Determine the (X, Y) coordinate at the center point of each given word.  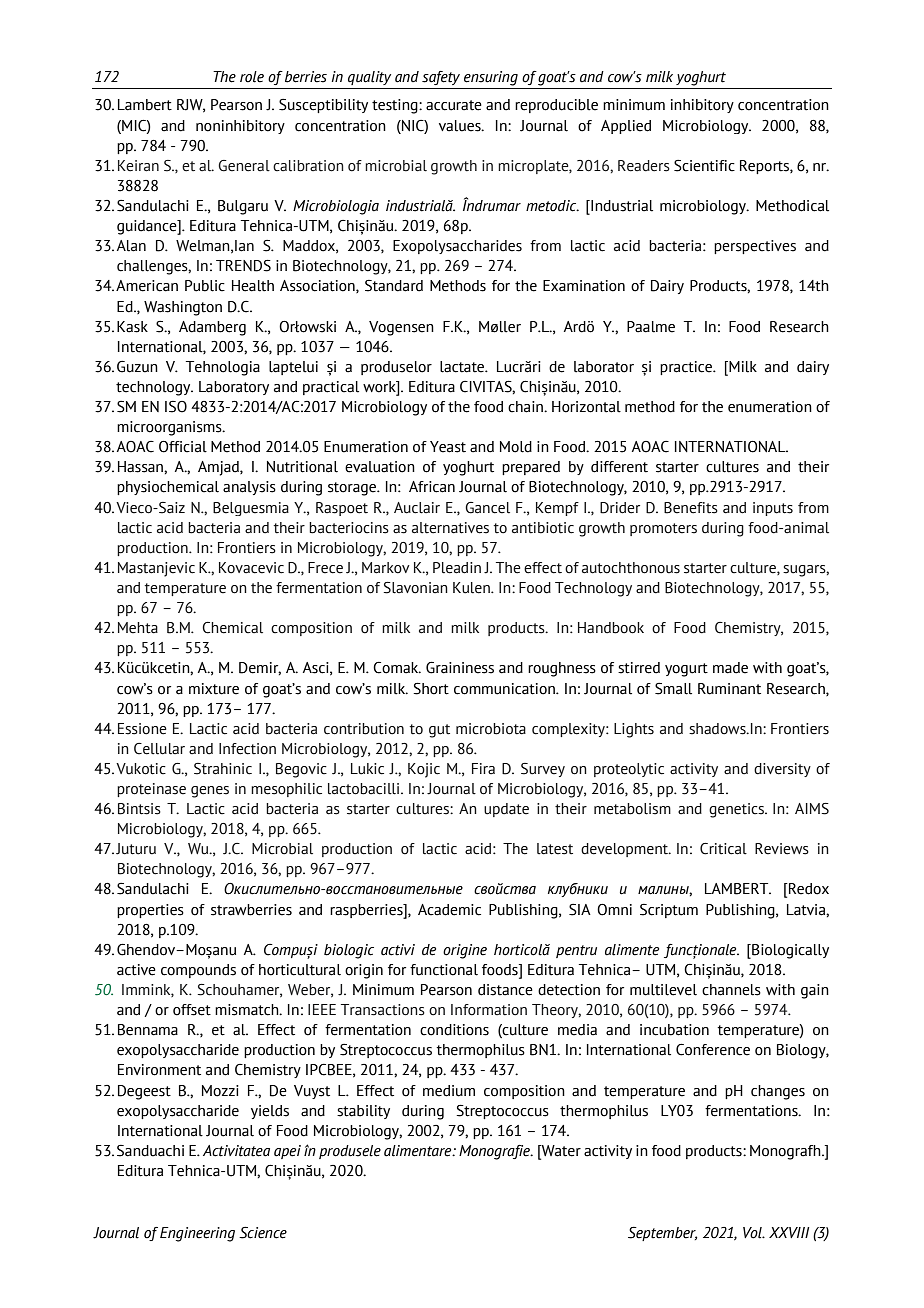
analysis (249, 488)
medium (449, 1091)
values (461, 126)
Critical (723, 849)
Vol (753, 1233)
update (506, 810)
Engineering (197, 1234)
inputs (773, 509)
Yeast (448, 447)
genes (210, 792)
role (252, 77)
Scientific (704, 166)
